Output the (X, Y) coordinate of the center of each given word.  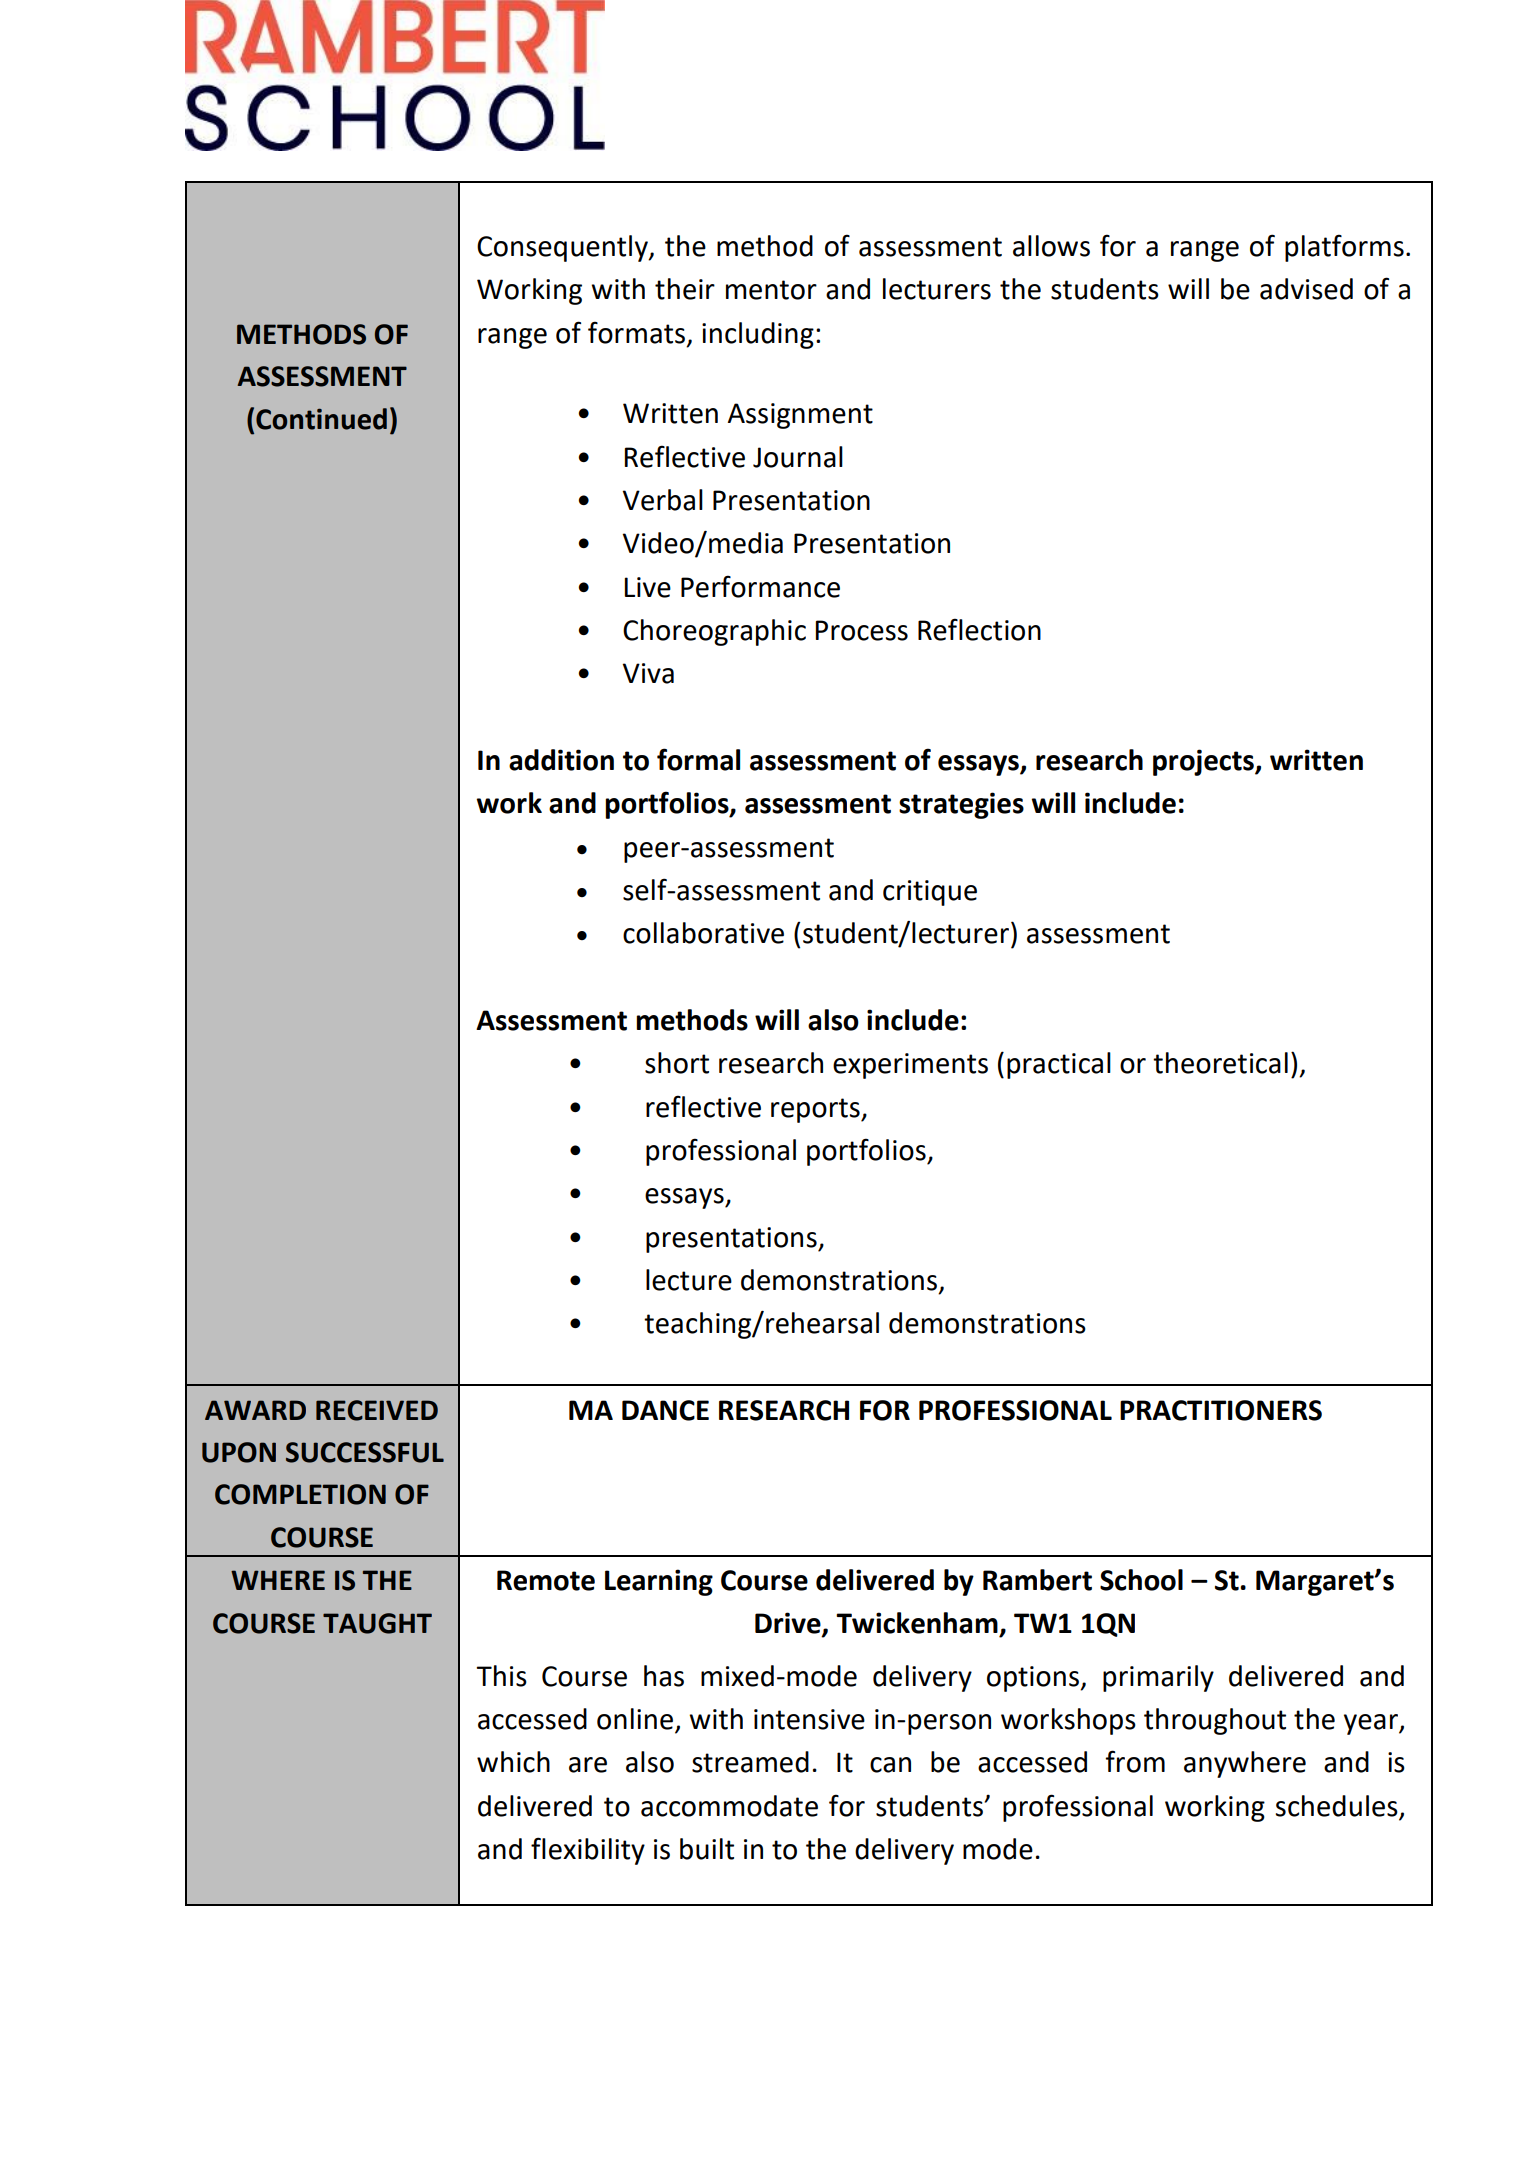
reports (816, 1110)
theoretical (1220, 1063)
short (677, 1063)
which (513, 1762)
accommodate (729, 1806)
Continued (321, 419)
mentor (771, 290)
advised (1306, 289)
